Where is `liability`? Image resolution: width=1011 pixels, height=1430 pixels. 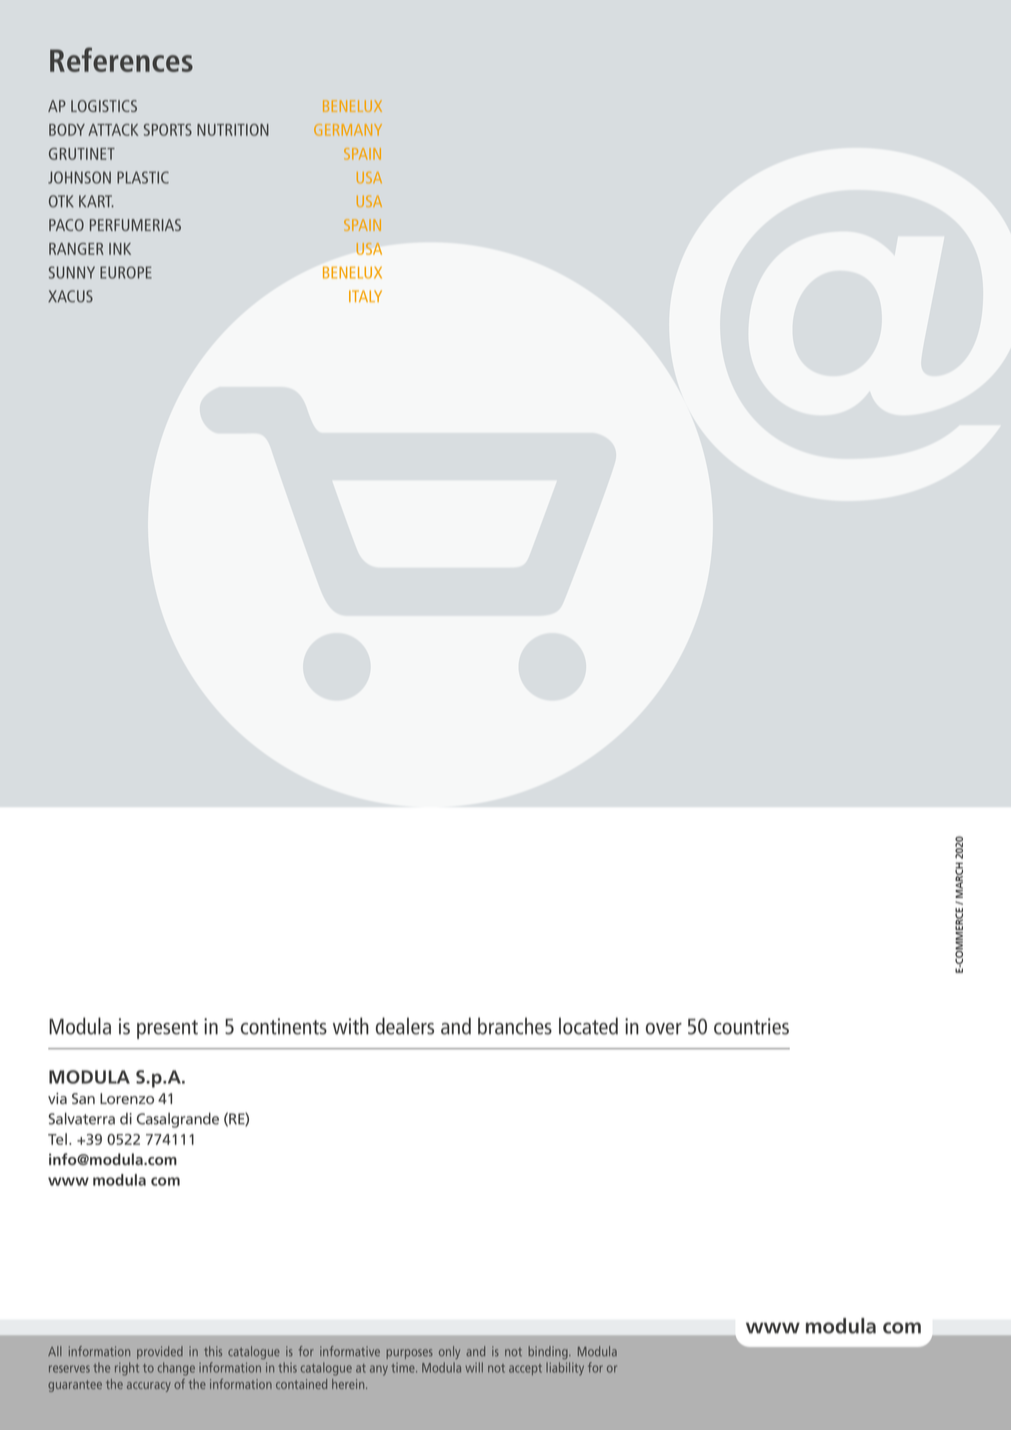 liability is located at coordinates (565, 1369).
